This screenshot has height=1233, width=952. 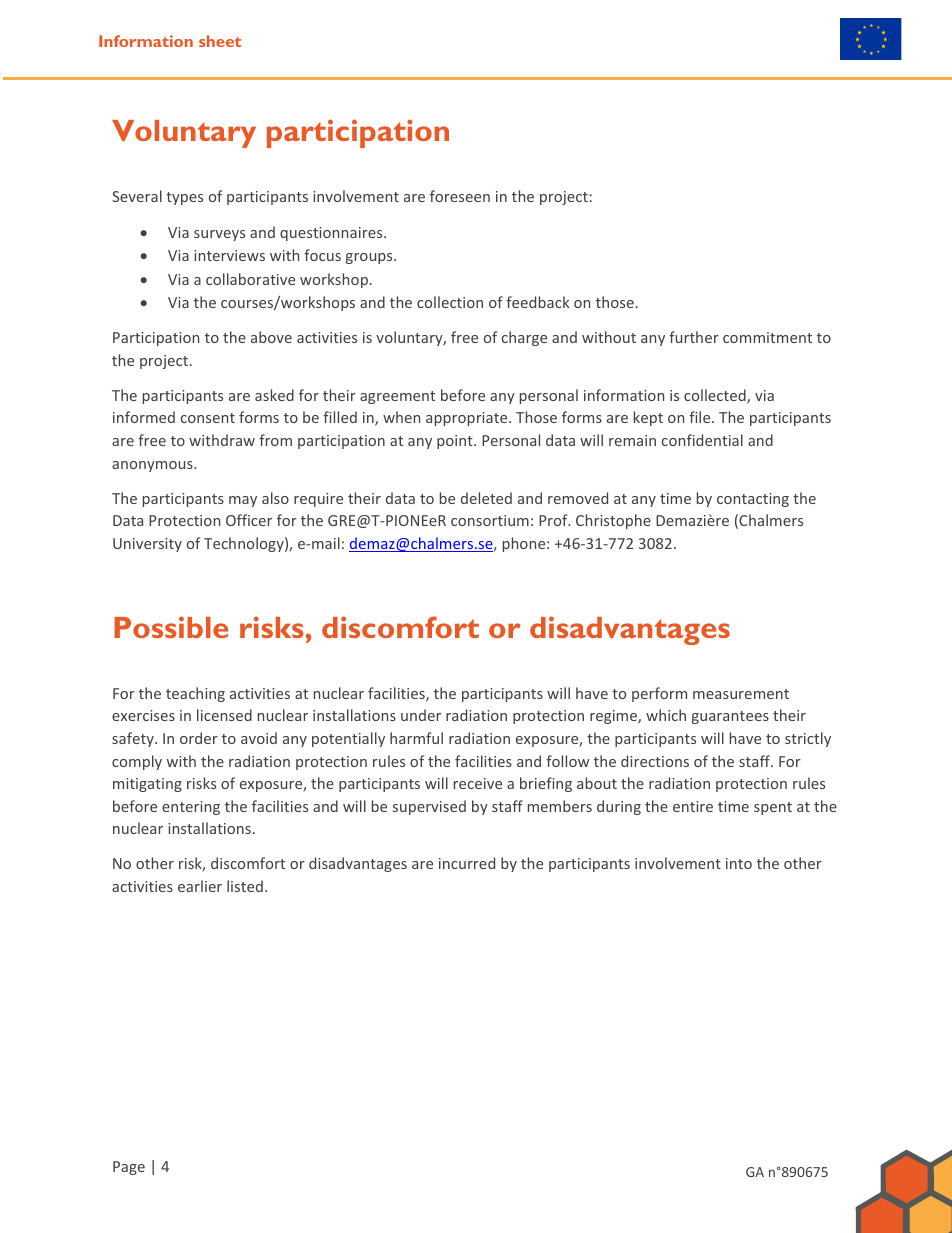 What do you see at coordinates (460, 196) in the screenshot?
I see `foreseen` at bounding box center [460, 196].
